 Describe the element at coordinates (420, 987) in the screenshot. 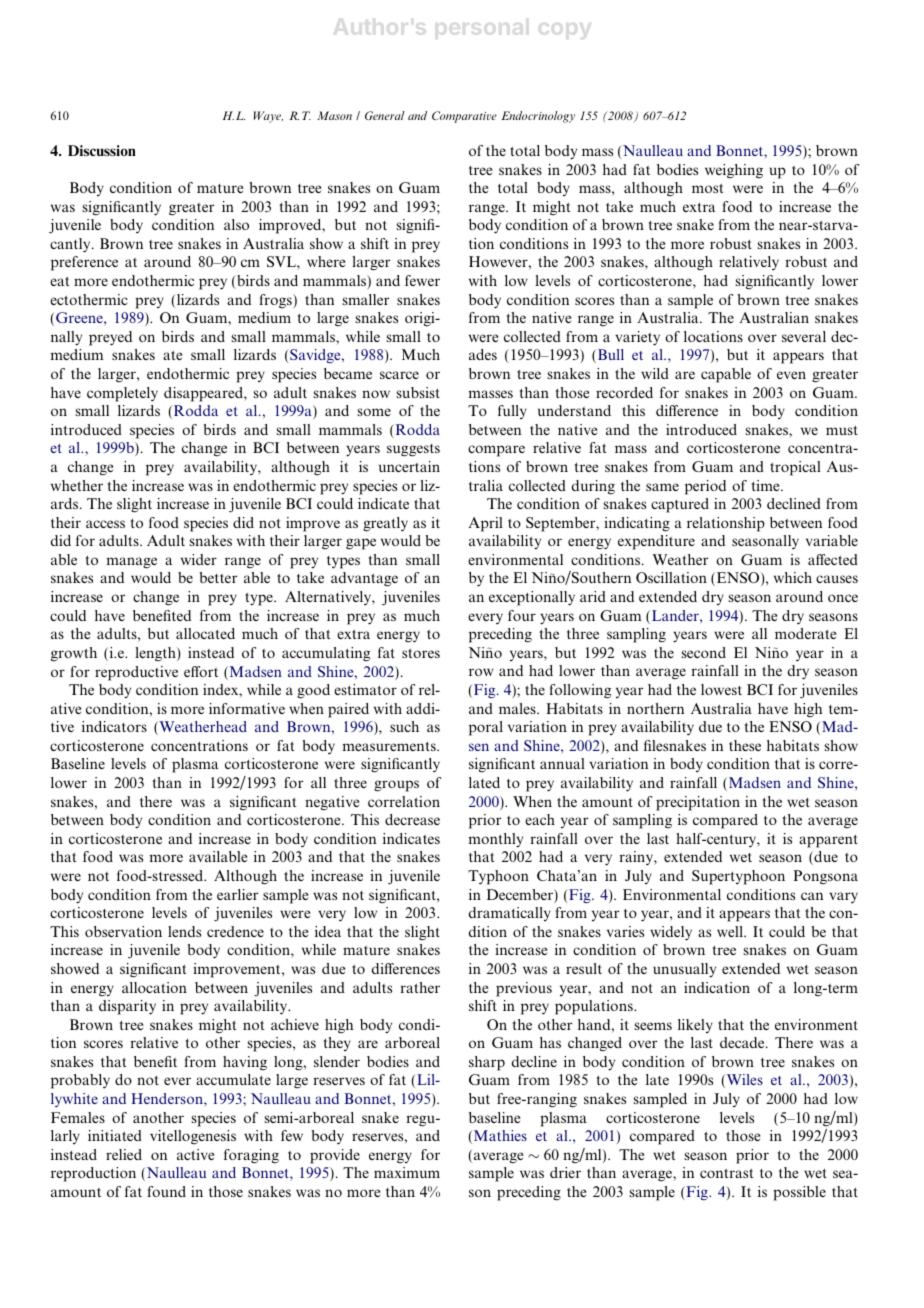

I see `rather` at that location.
